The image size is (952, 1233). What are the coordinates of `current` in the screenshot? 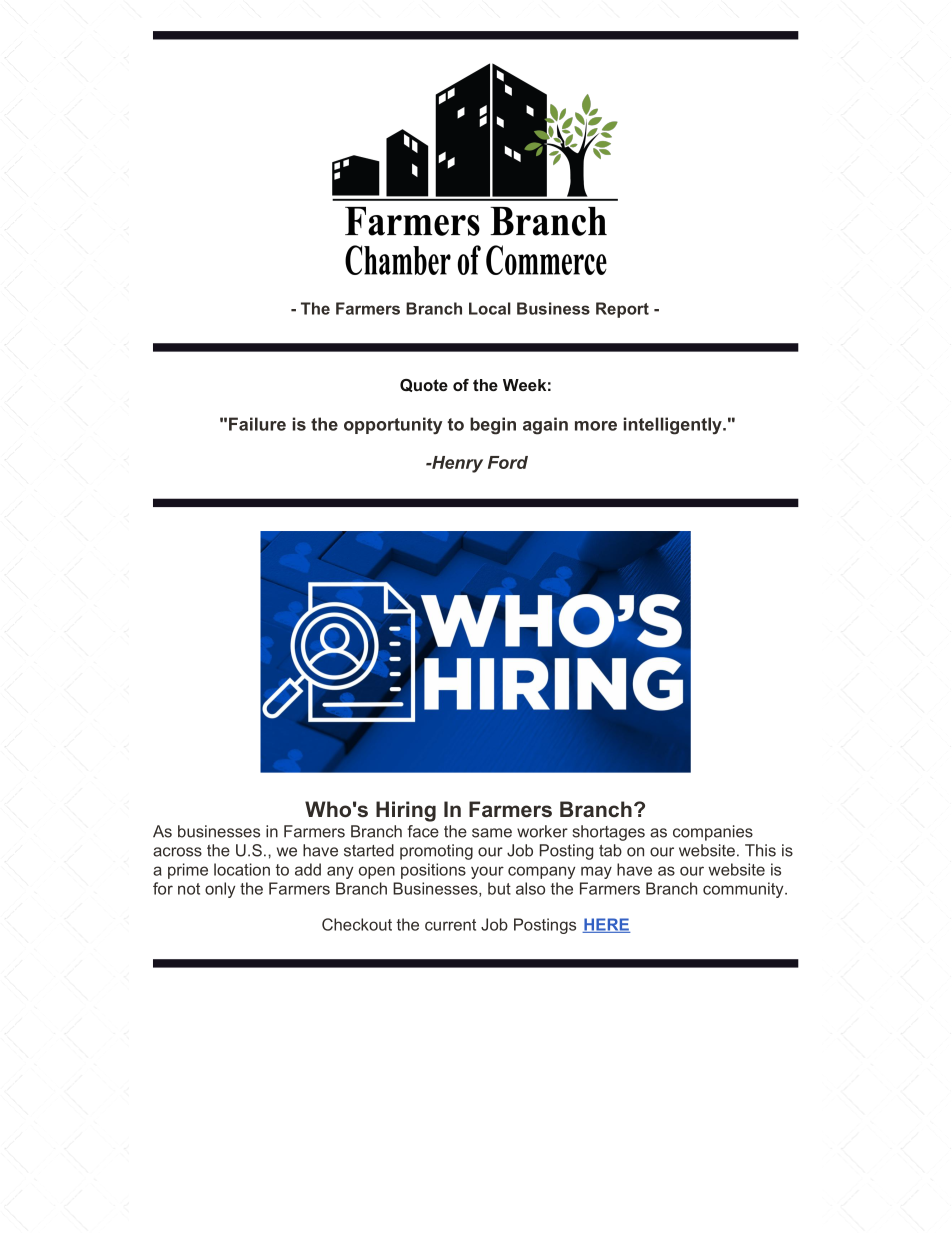 It's located at (450, 925).
